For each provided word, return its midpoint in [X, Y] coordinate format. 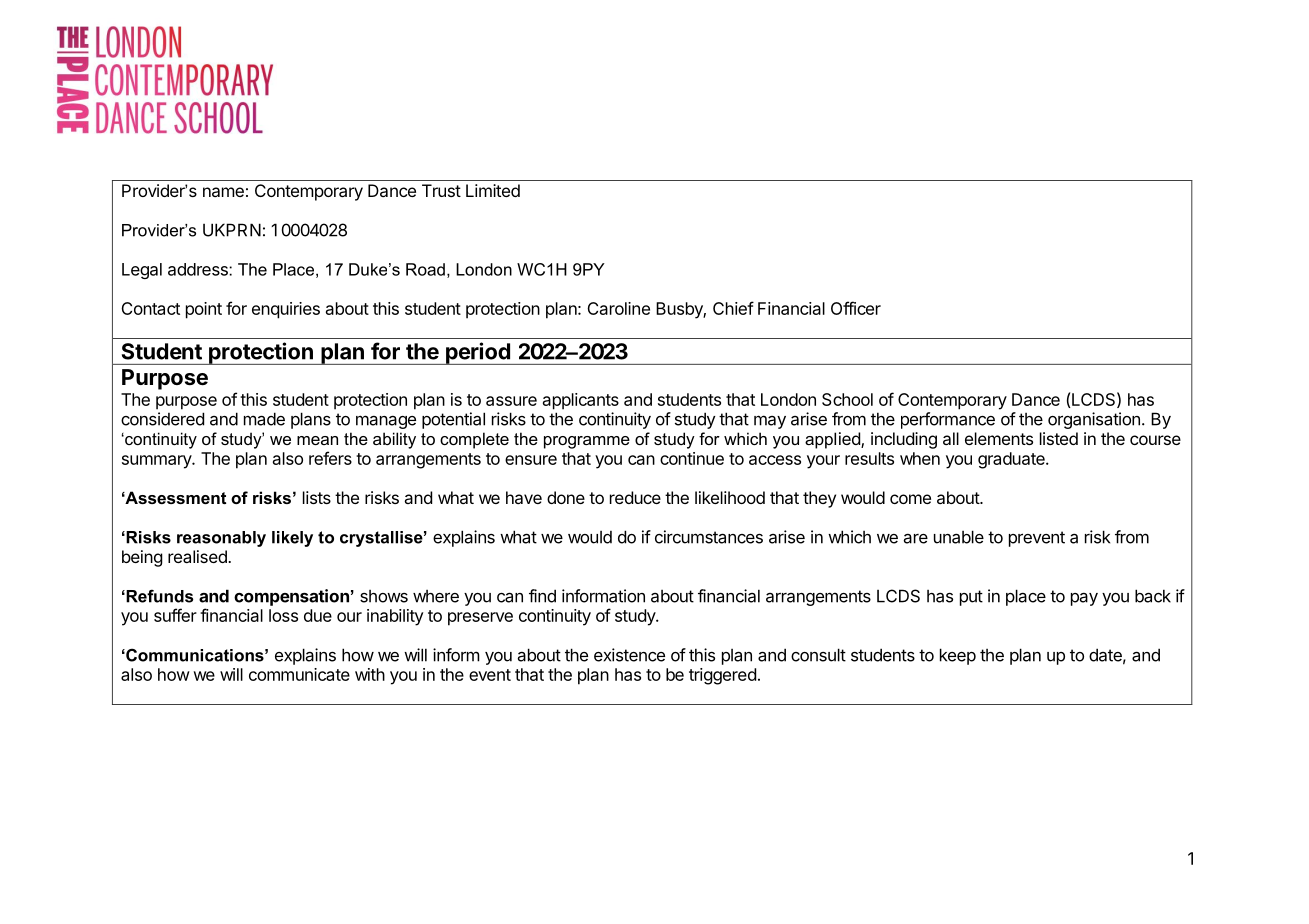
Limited [493, 190]
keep [958, 656]
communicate [299, 674]
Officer [856, 308]
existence [629, 655]
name [223, 192]
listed [1059, 438]
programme [587, 442]
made [264, 419]
